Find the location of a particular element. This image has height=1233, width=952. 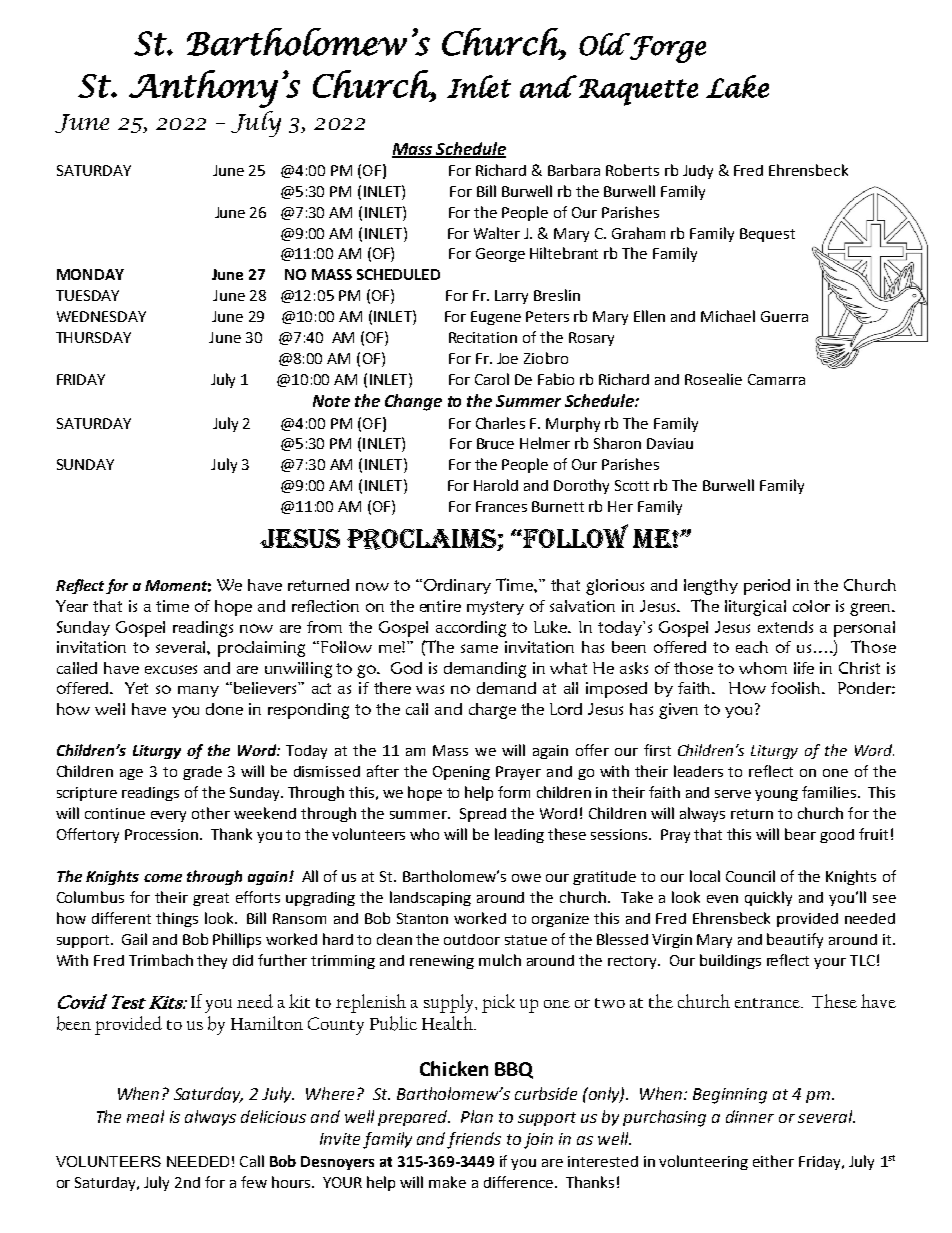

meal is located at coordinates (145, 1116).
